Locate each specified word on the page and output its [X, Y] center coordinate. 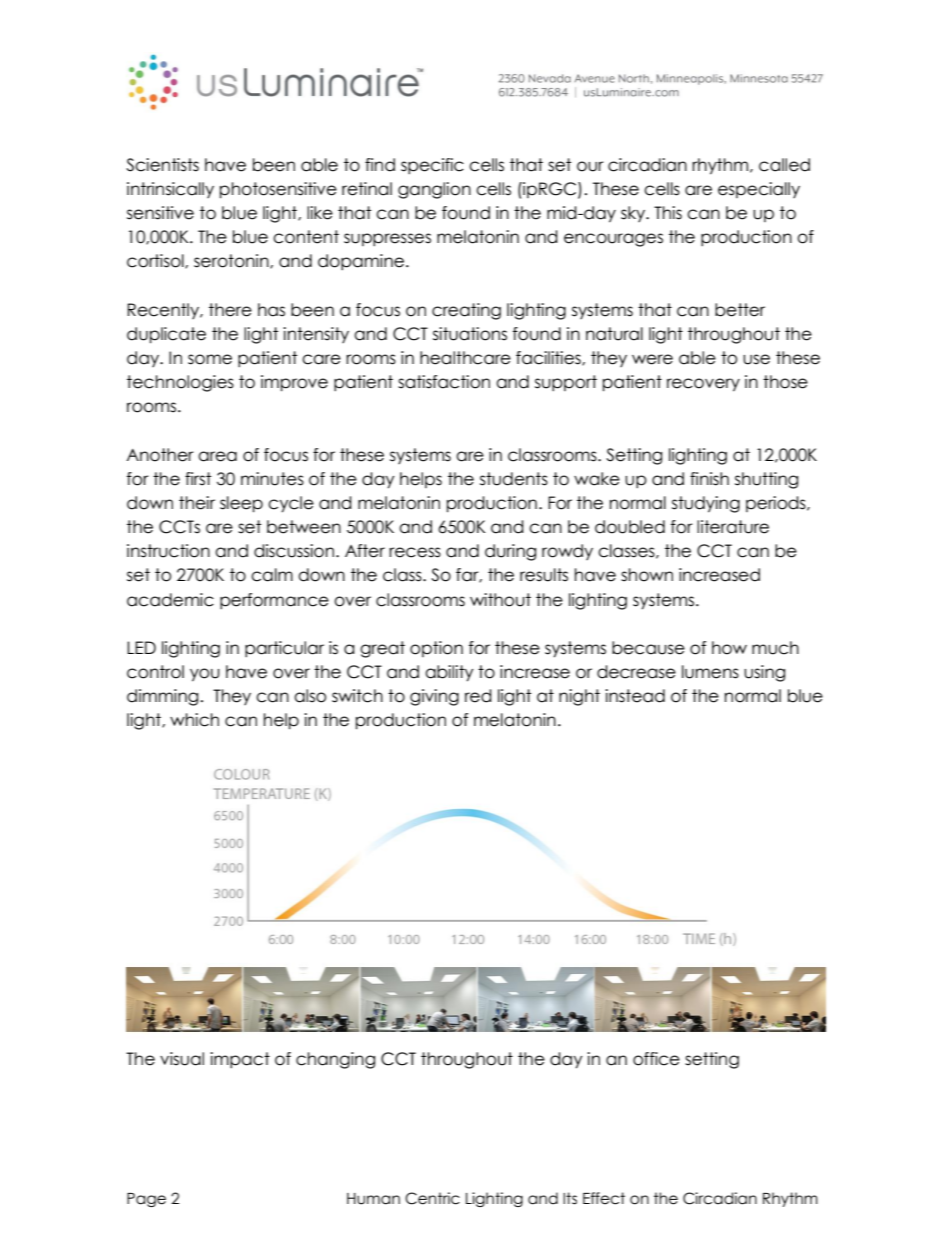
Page [146, 1200]
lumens [710, 672]
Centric [432, 1198]
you [205, 675]
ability [449, 673]
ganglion [434, 190]
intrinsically [170, 190]
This [668, 213]
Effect [604, 1198]
